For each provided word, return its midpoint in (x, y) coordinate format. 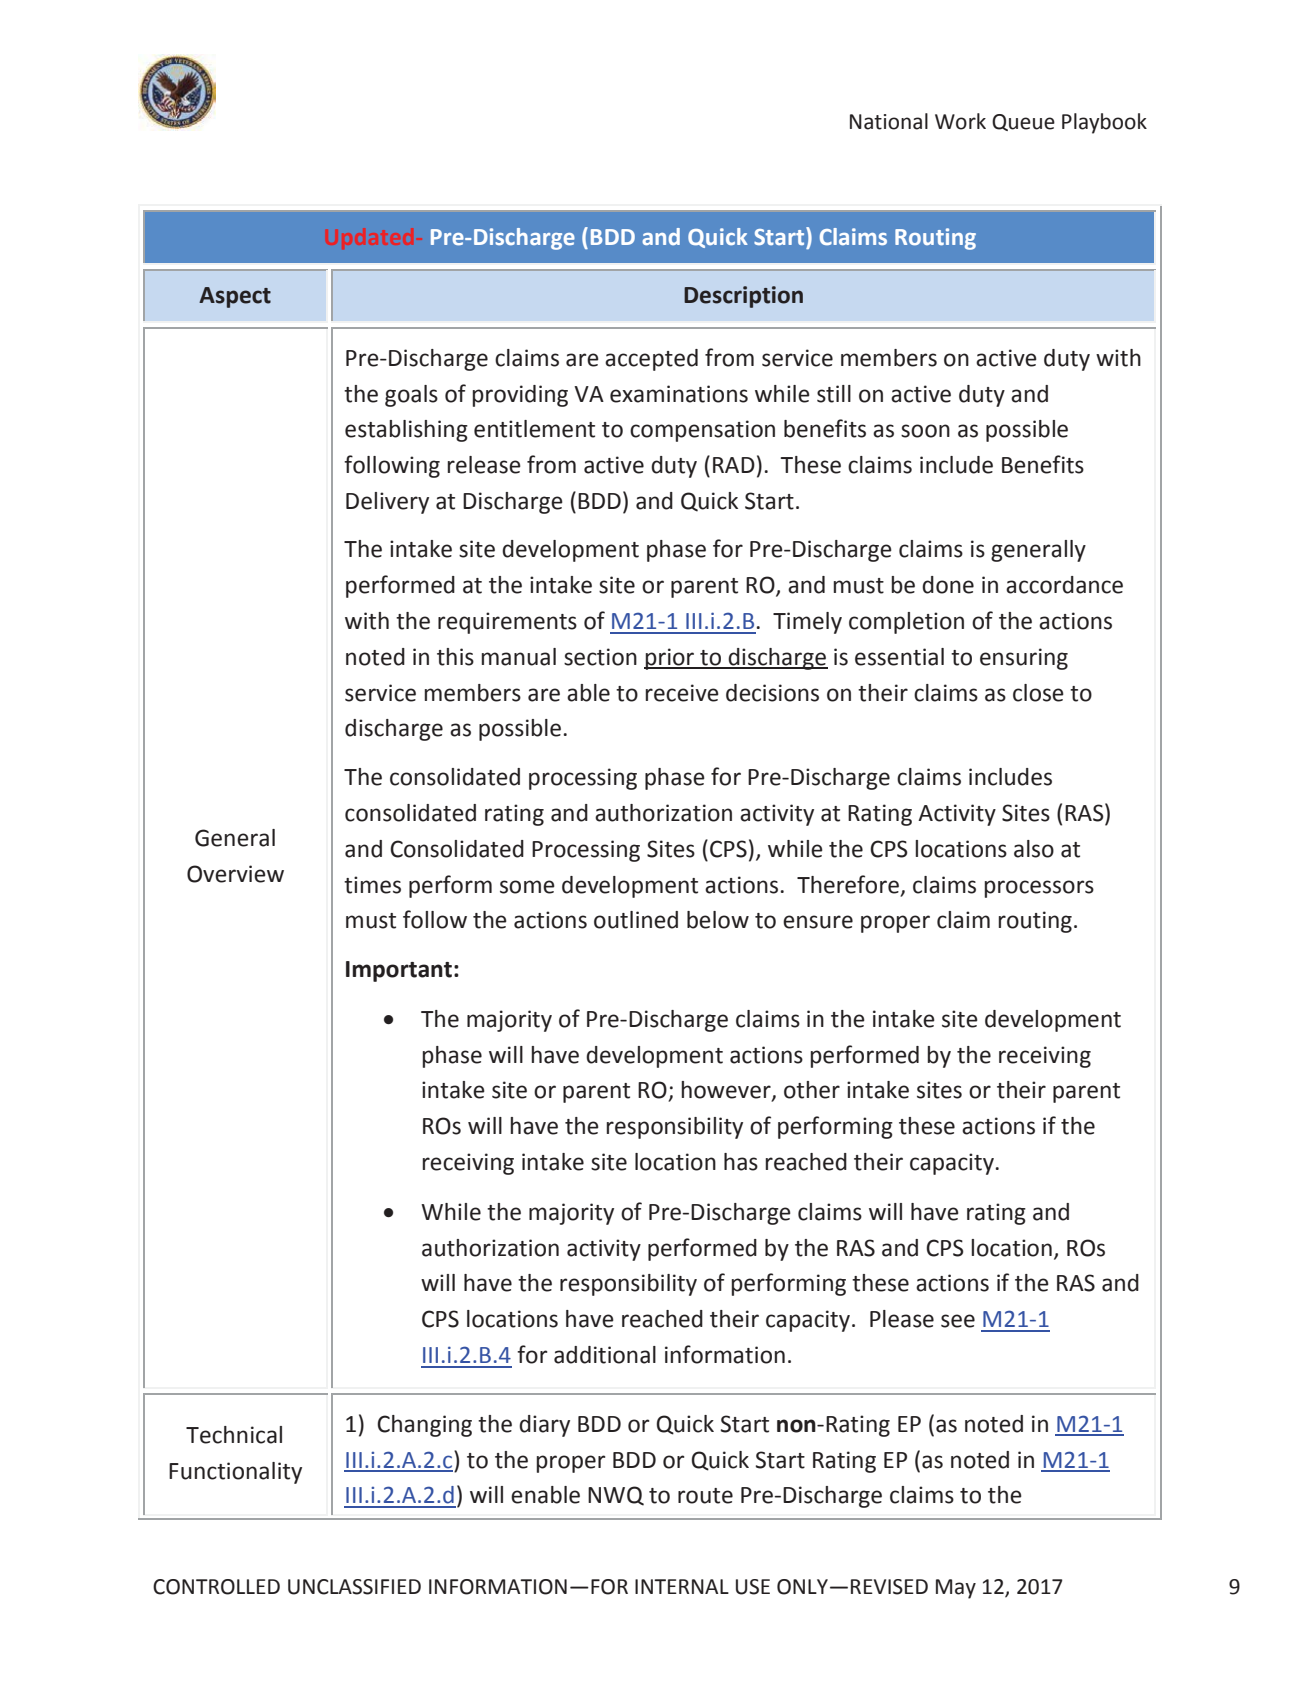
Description (743, 297)
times (372, 885)
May (956, 1589)
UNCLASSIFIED (354, 1587)
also (1034, 849)
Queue (1023, 122)
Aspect (235, 297)
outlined (636, 920)
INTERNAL (682, 1586)
